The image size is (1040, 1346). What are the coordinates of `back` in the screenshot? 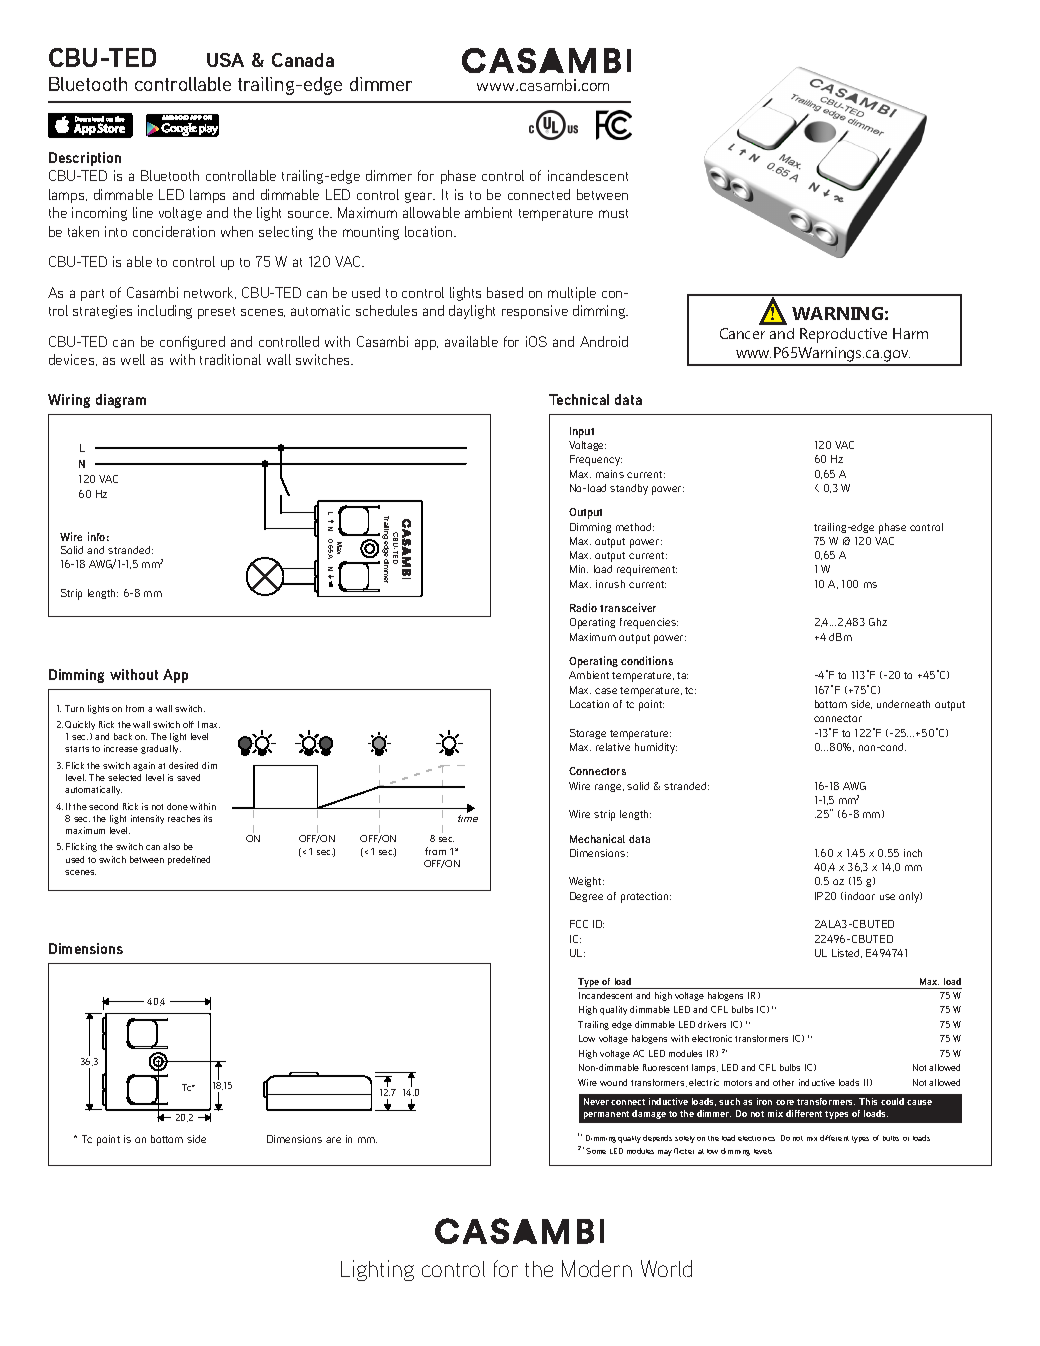 It's located at (123, 736).
